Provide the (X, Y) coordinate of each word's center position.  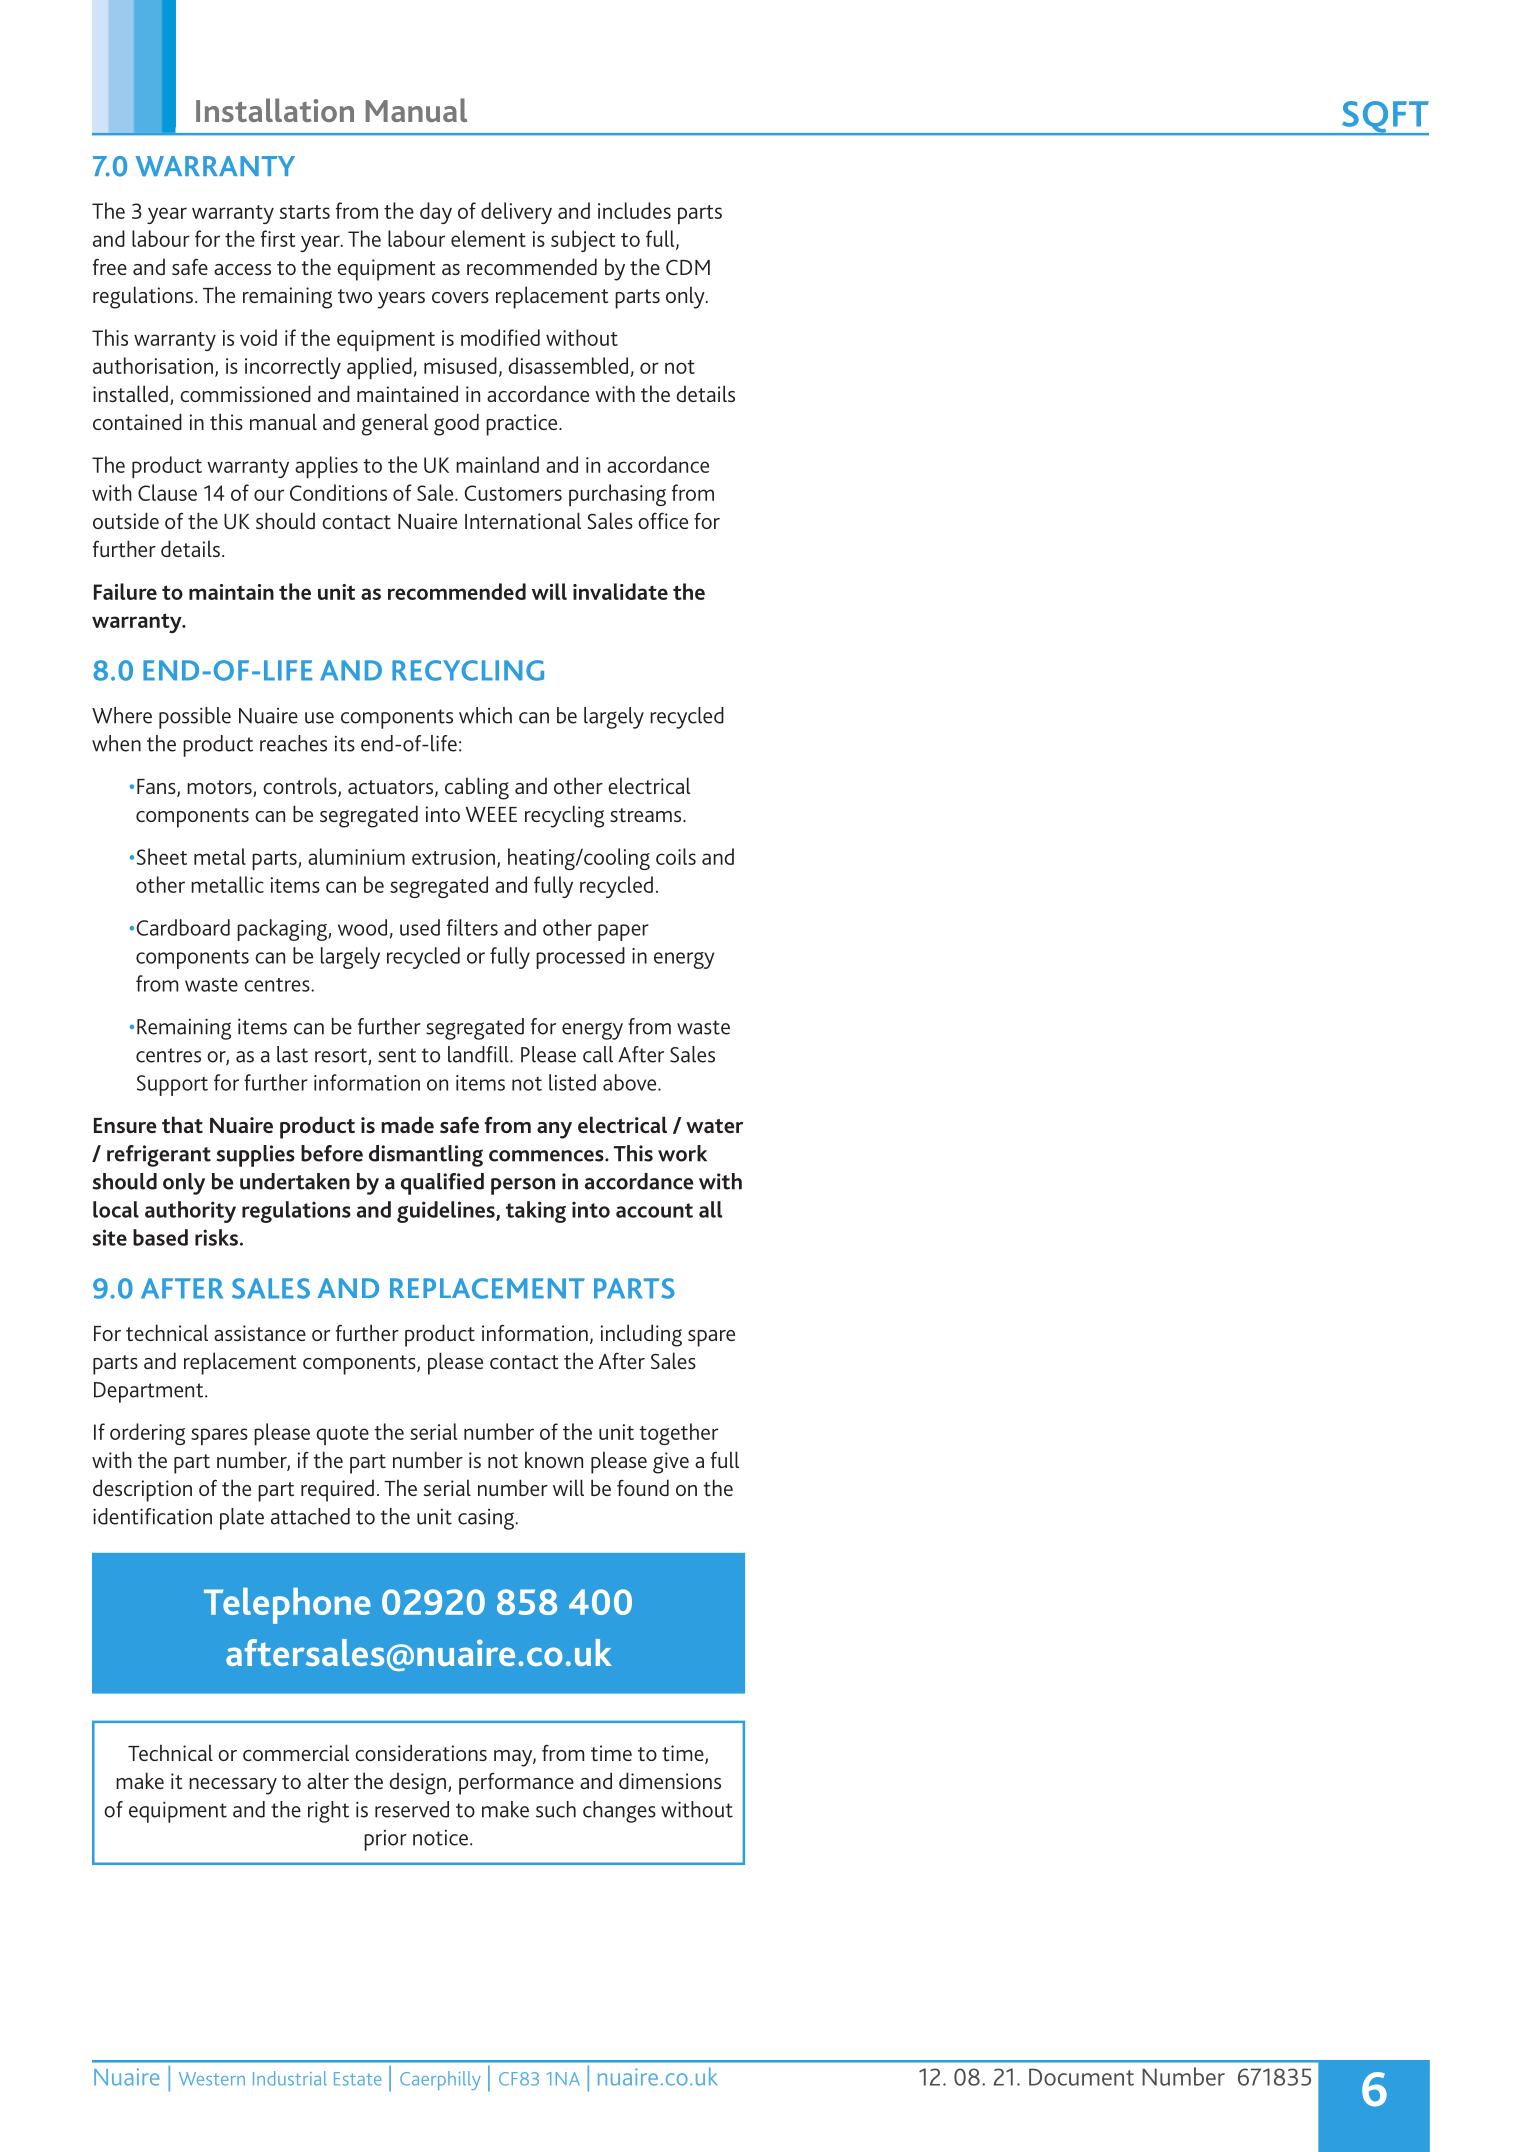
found (643, 1487)
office (663, 521)
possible (195, 718)
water (715, 1126)
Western (212, 2079)
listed (572, 1082)
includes (634, 210)
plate (242, 1519)
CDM (688, 267)
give (671, 1463)
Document (1081, 2077)
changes (619, 1812)
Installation (275, 110)
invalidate (620, 591)
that (182, 1124)
